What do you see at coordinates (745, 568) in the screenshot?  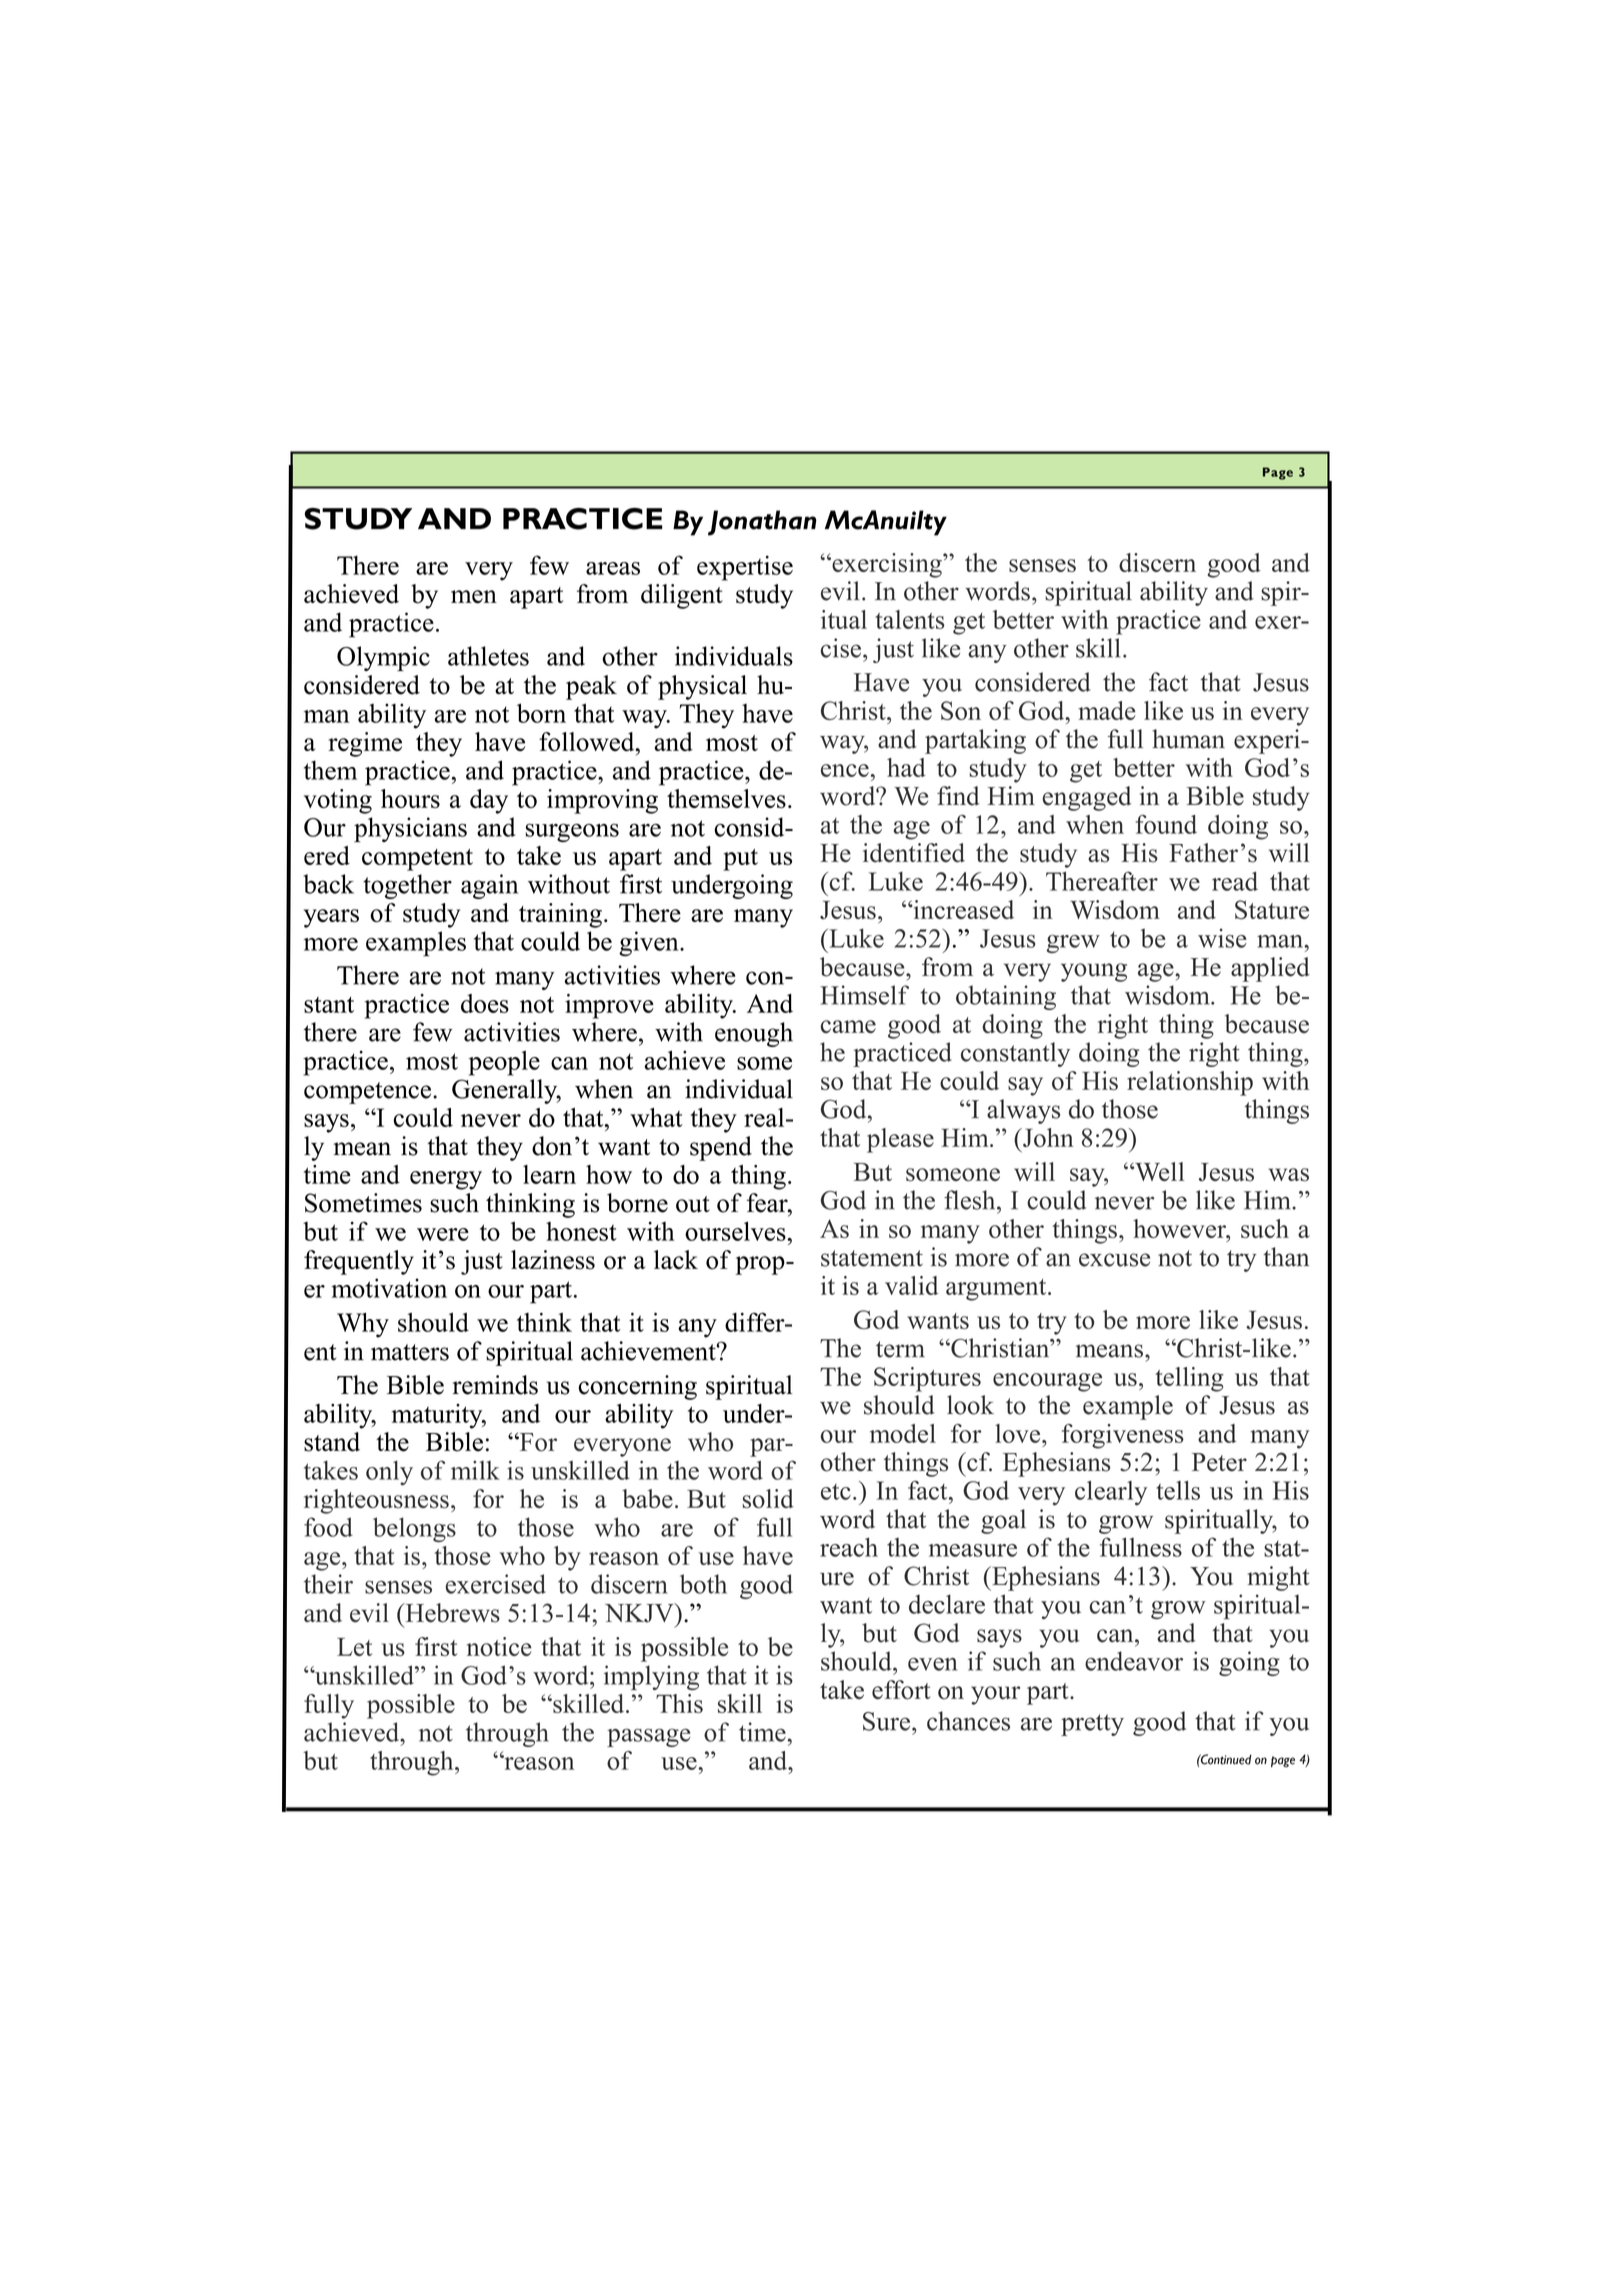 I see `expertise` at bounding box center [745, 568].
